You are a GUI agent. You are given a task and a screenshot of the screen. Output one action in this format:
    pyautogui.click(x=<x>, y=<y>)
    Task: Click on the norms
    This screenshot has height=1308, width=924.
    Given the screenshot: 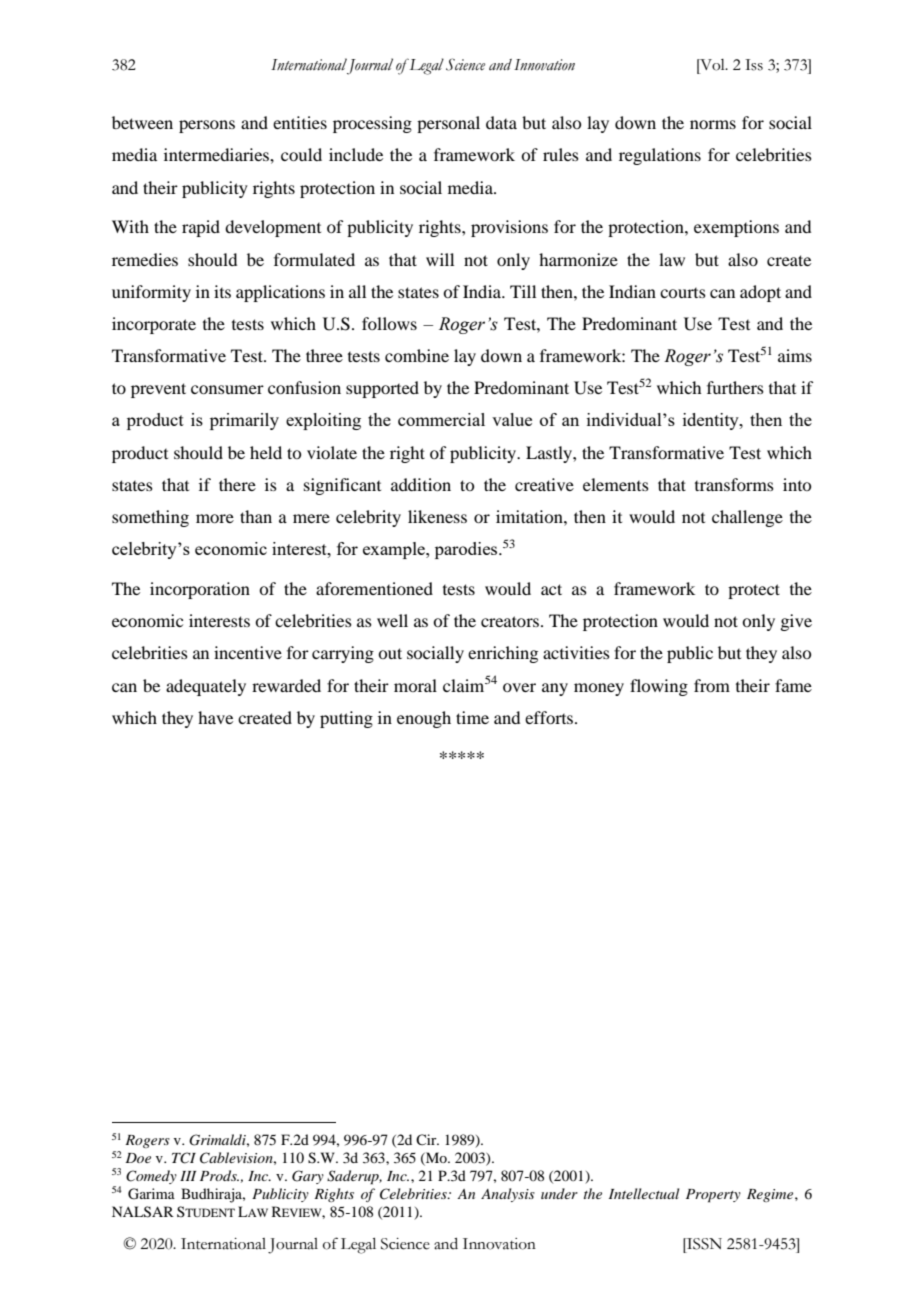 What is the action you would take?
    pyautogui.click(x=713, y=124)
